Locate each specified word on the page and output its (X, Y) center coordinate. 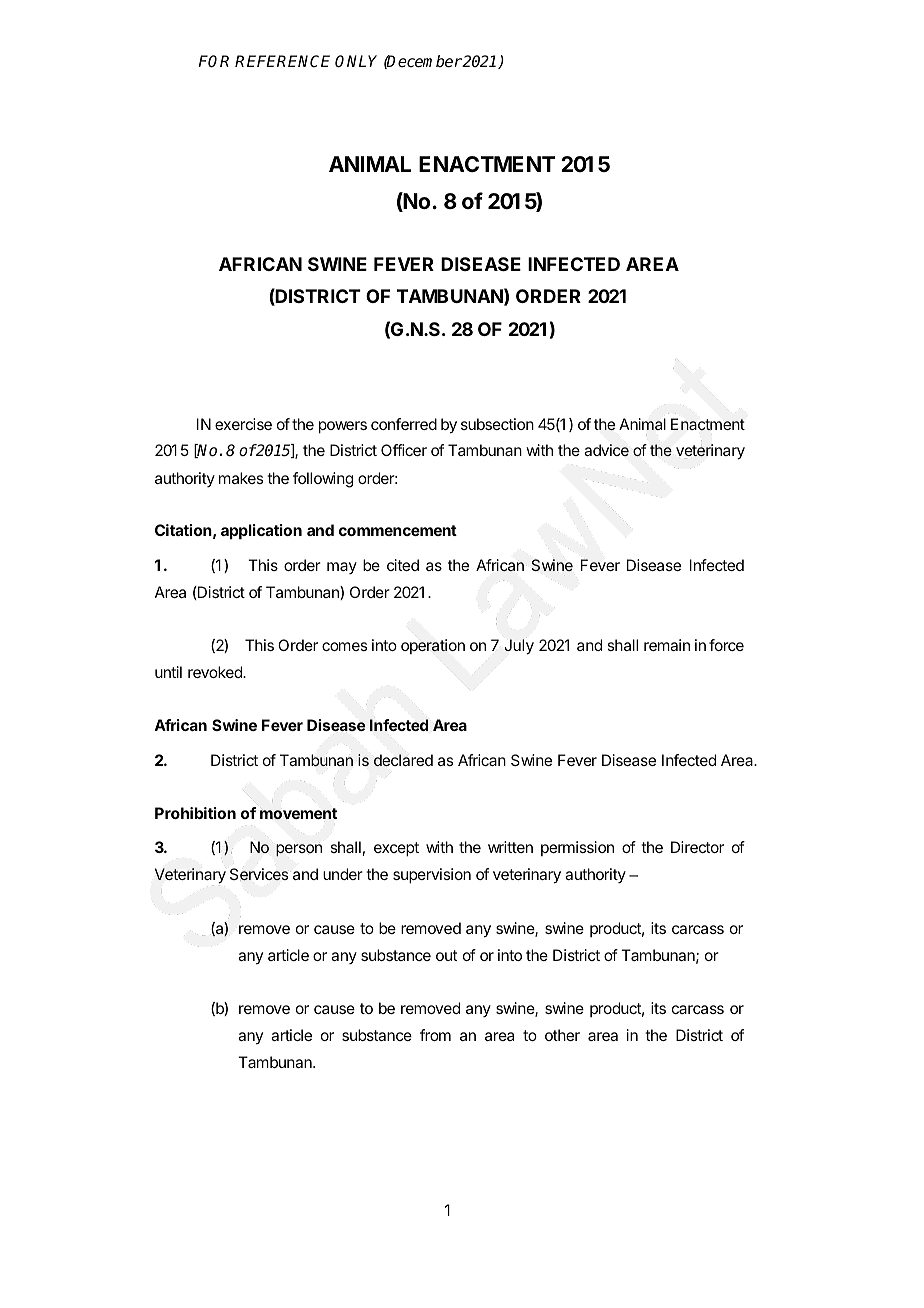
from (435, 1035)
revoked (216, 672)
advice (606, 450)
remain (667, 645)
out (446, 955)
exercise (243, 424)
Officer (404, 450)
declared (403, 760)
